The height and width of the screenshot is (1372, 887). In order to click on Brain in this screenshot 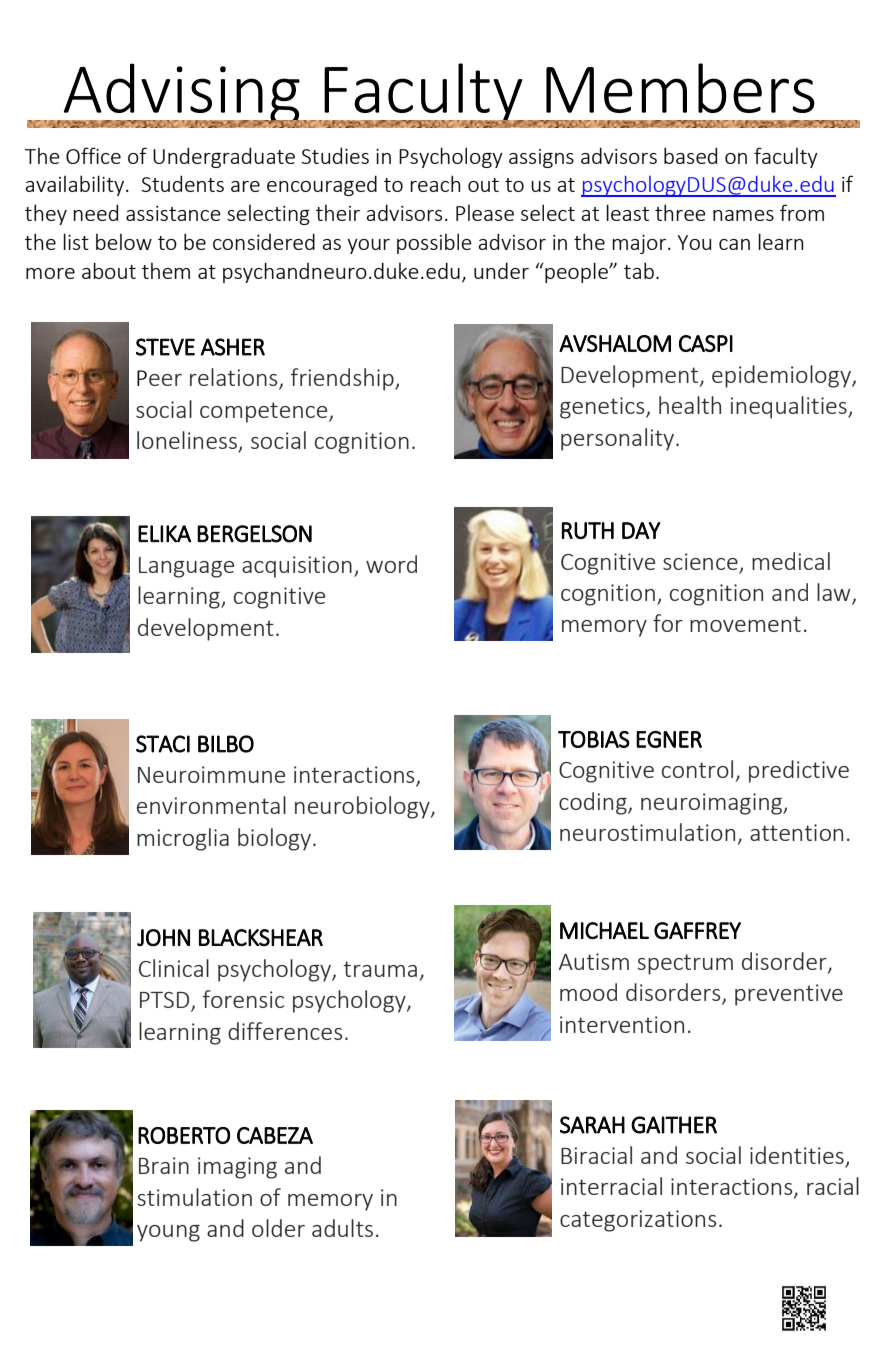, I will do `click(164, 1165)`.
